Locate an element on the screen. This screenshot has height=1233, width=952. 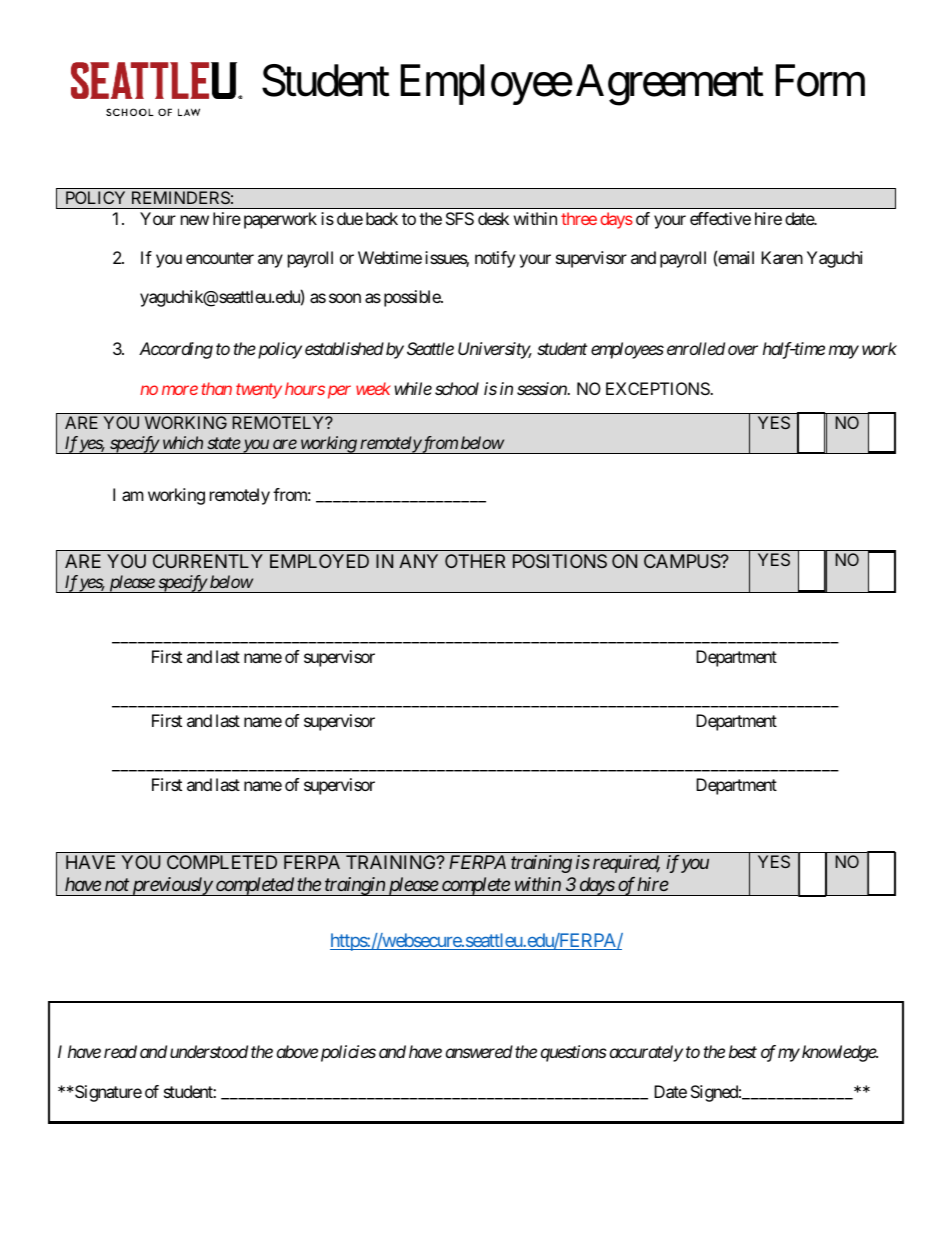
understood is located at coordinates (209, 1051).
